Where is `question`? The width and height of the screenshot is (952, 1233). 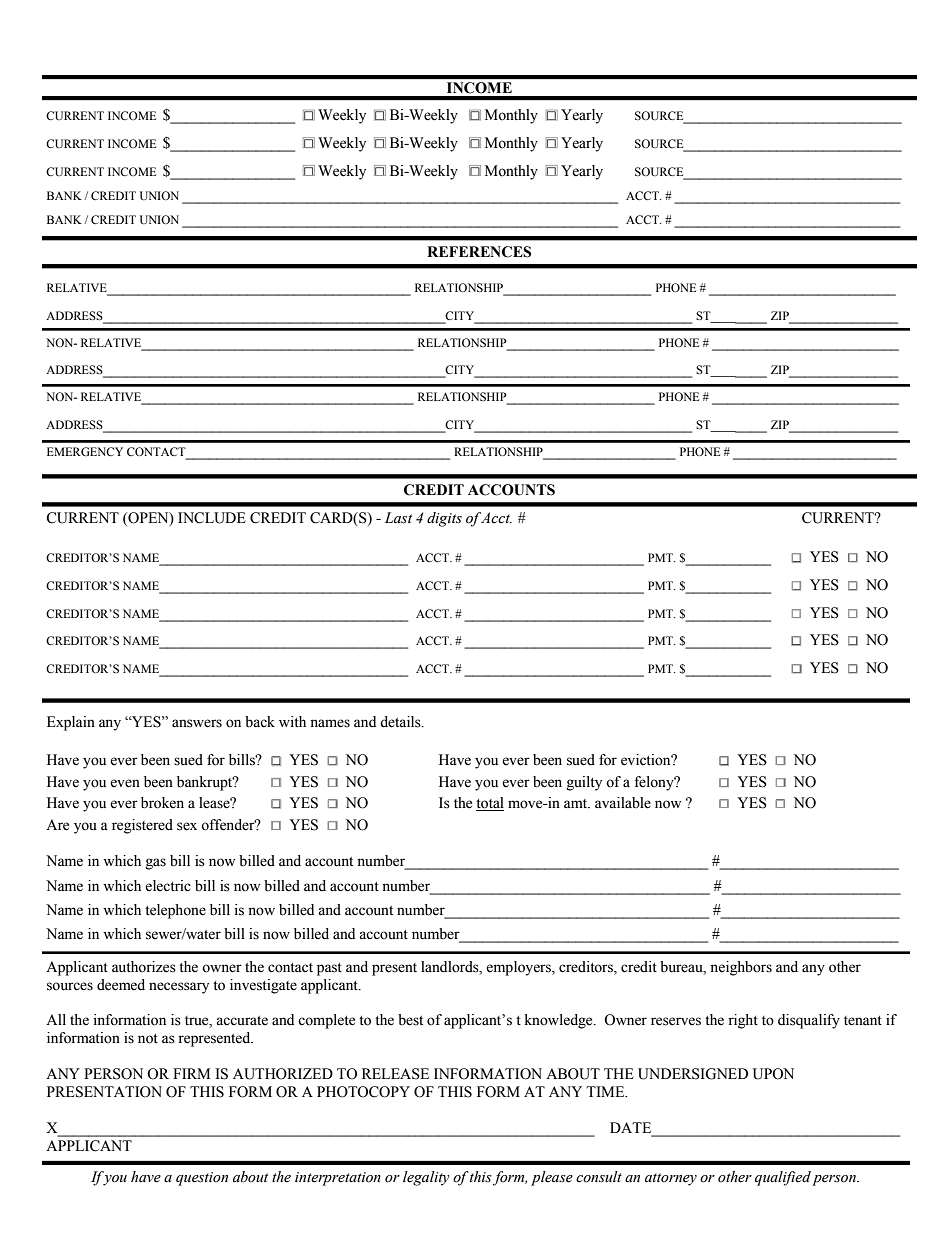 question is located at coordinates (202, 1179).
